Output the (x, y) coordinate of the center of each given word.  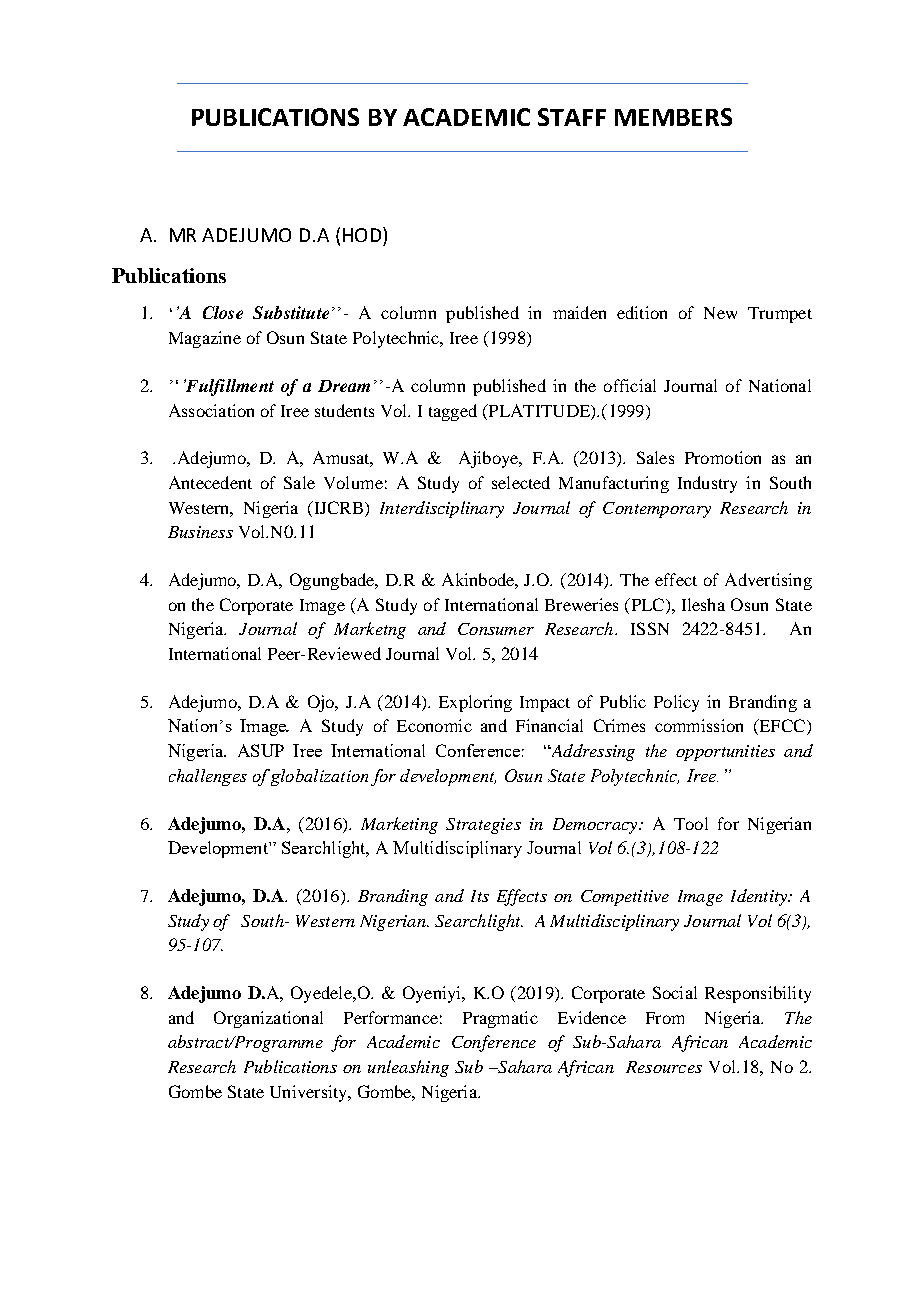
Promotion (723, 457)
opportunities (725, 753)
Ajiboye (490, 459)
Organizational (268, 1019)
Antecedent (210, 482)
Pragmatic (500, 1019)
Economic (434, 725)
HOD (363, 234)
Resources (664, 1067)
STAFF (572, 117)
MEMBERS (673, 117)
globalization (319, 777)
